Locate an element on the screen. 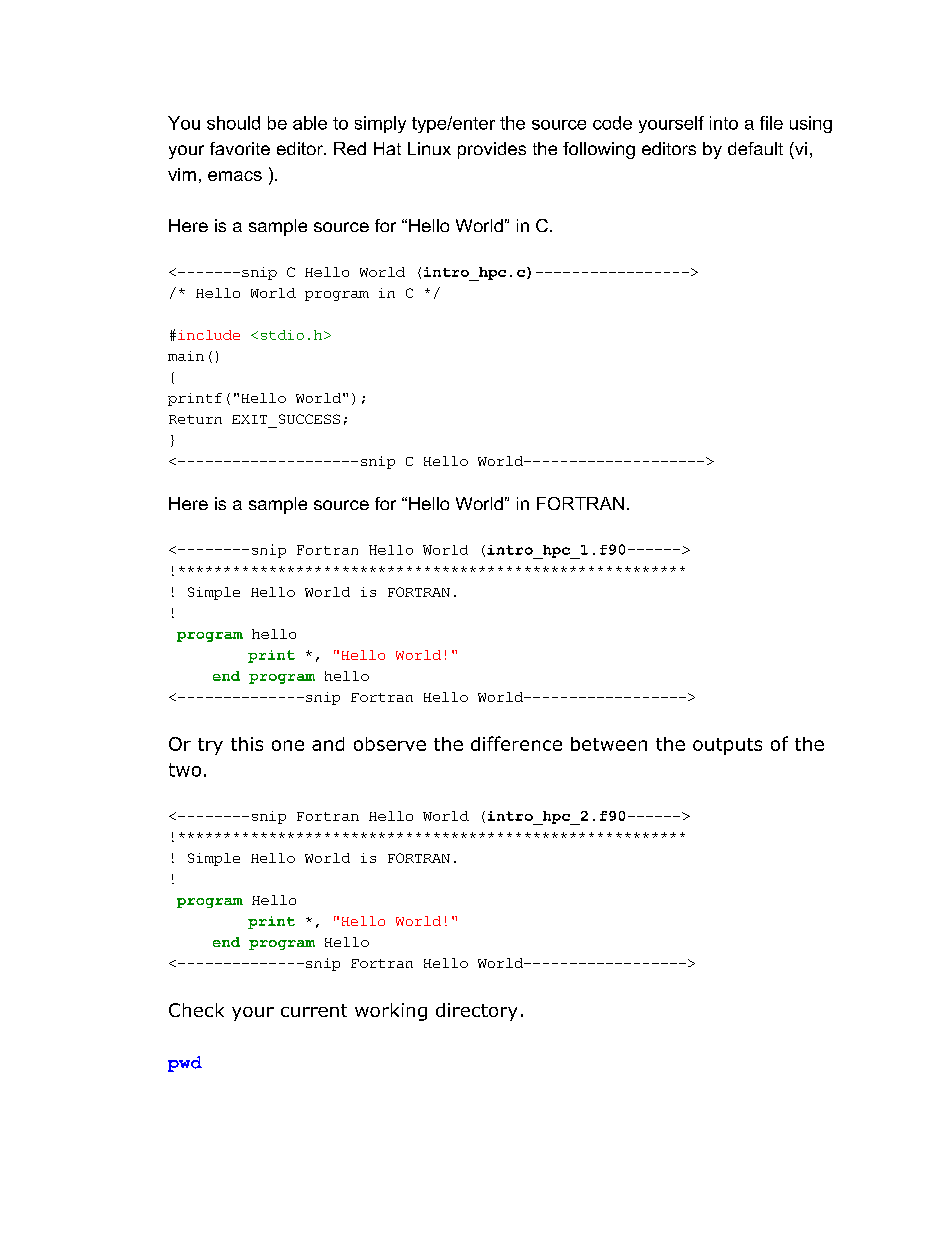 The image size is (952, 1233). current is located at coordinates (314, 1010).
